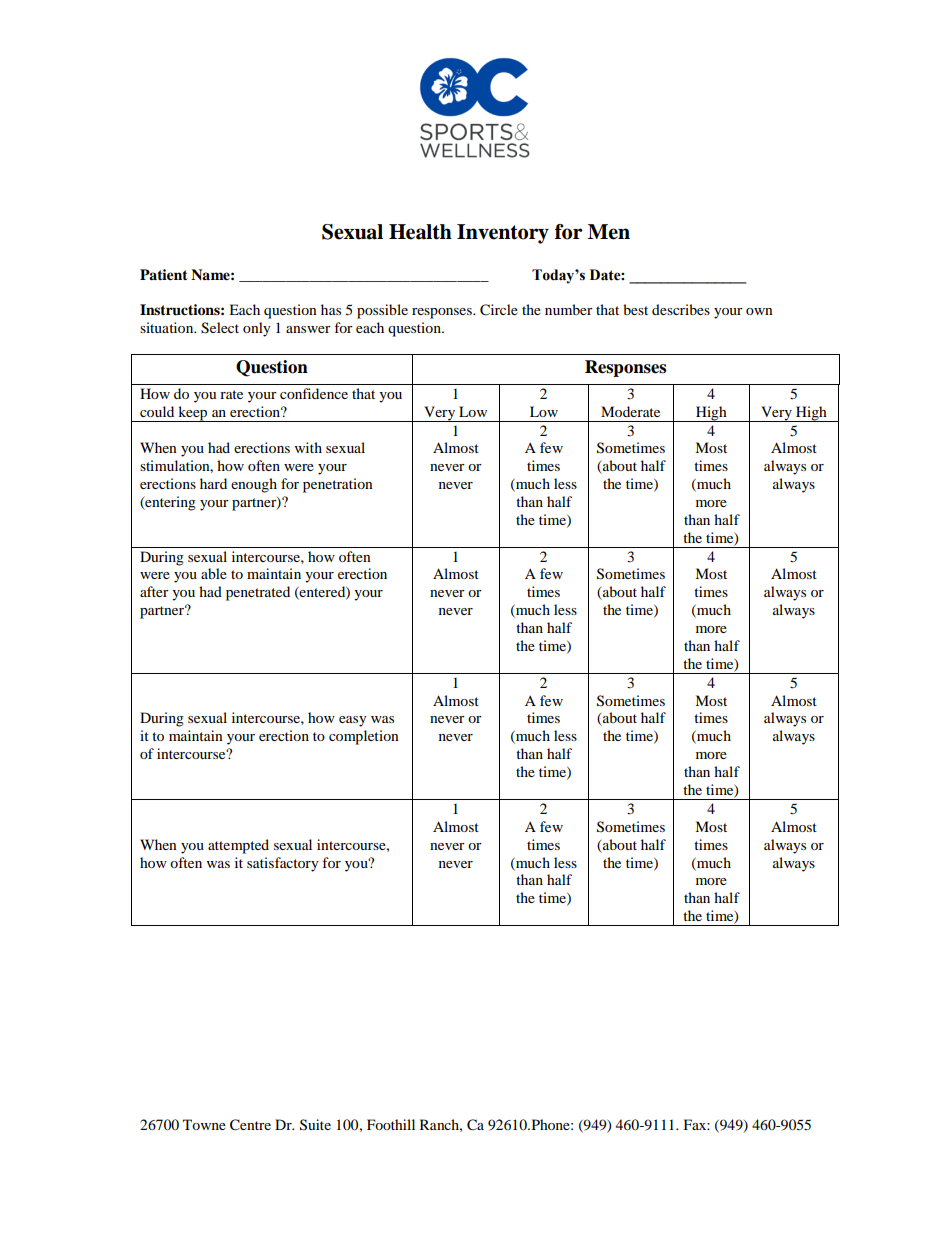  I want to click on Suite, so click(315, 1125).
